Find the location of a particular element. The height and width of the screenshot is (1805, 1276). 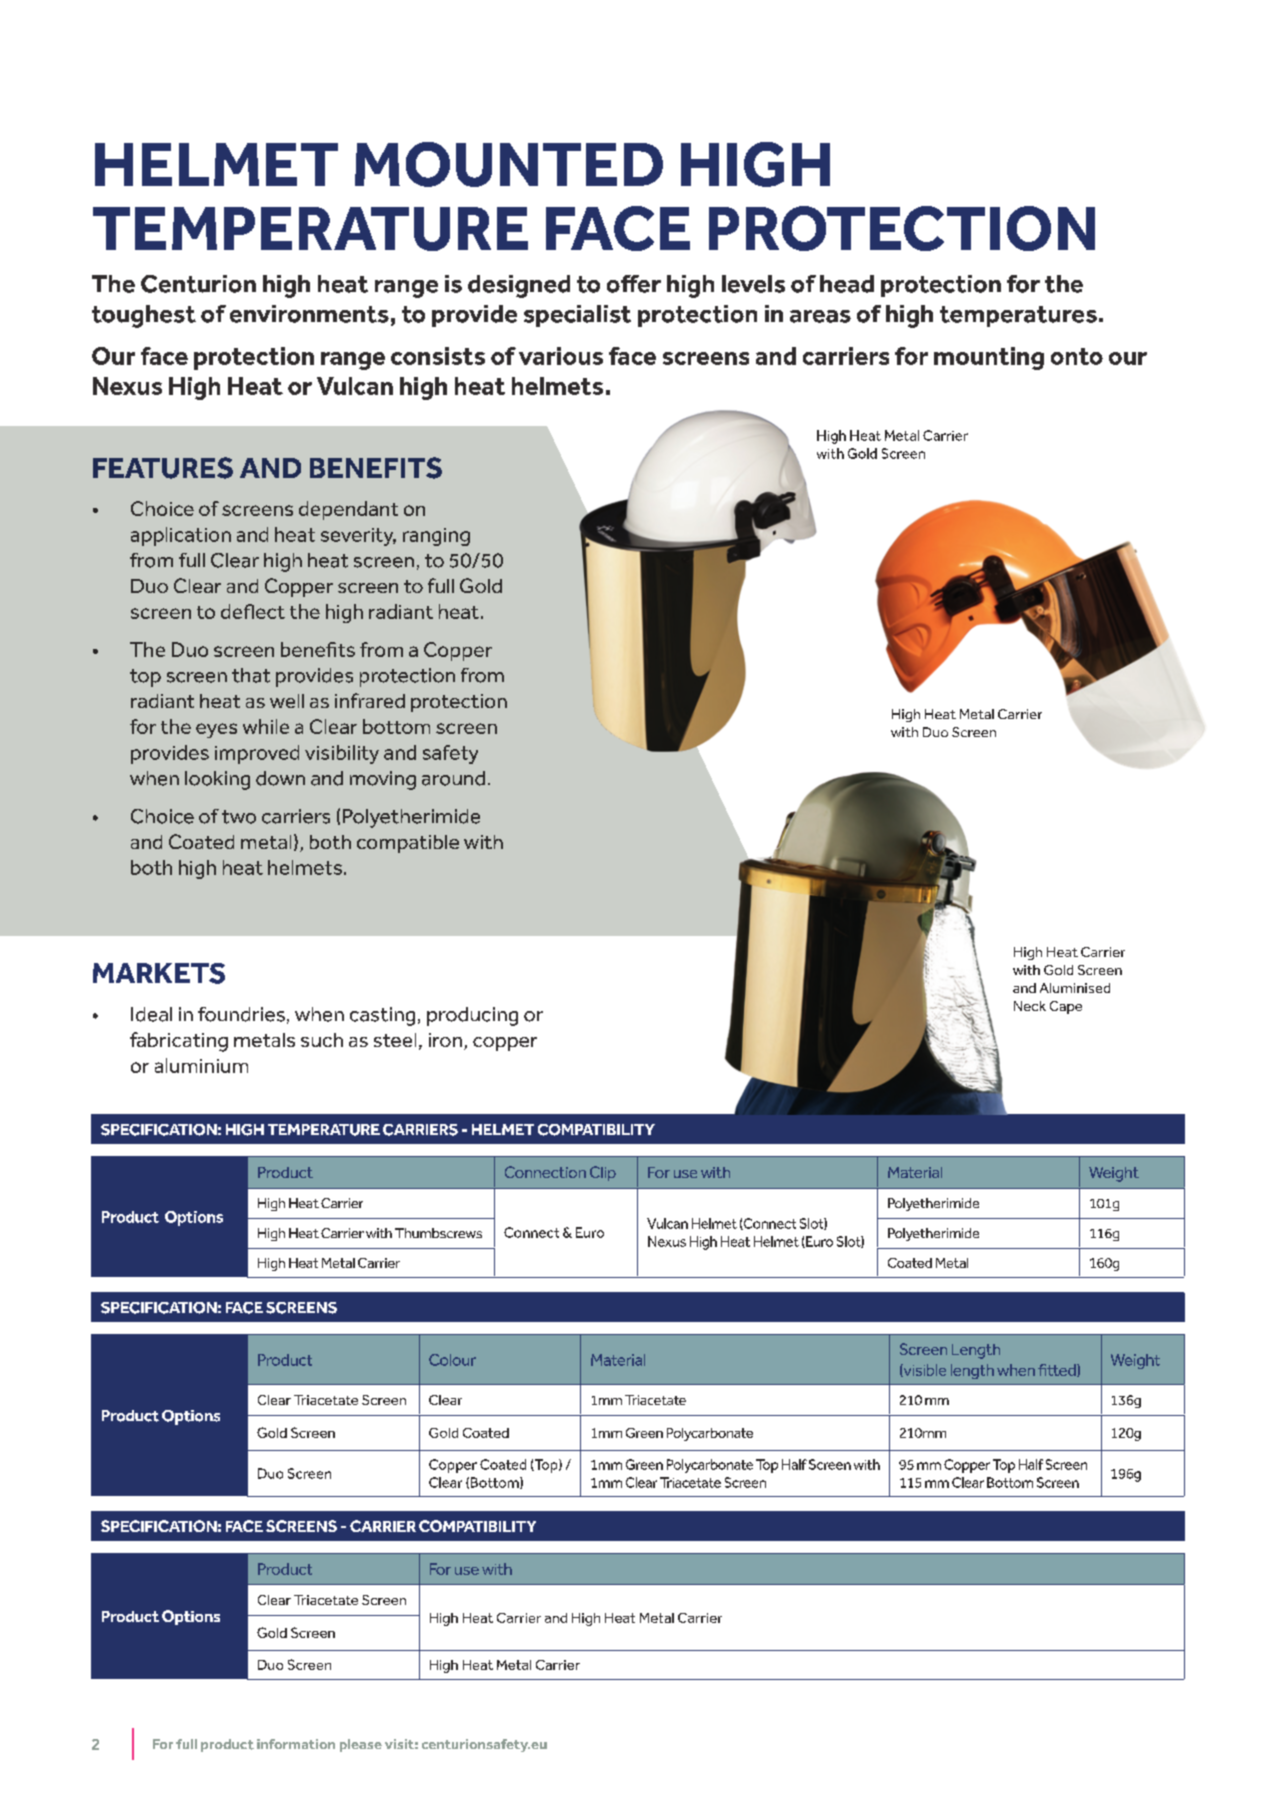

information is located at coordinates (296, 1744).
